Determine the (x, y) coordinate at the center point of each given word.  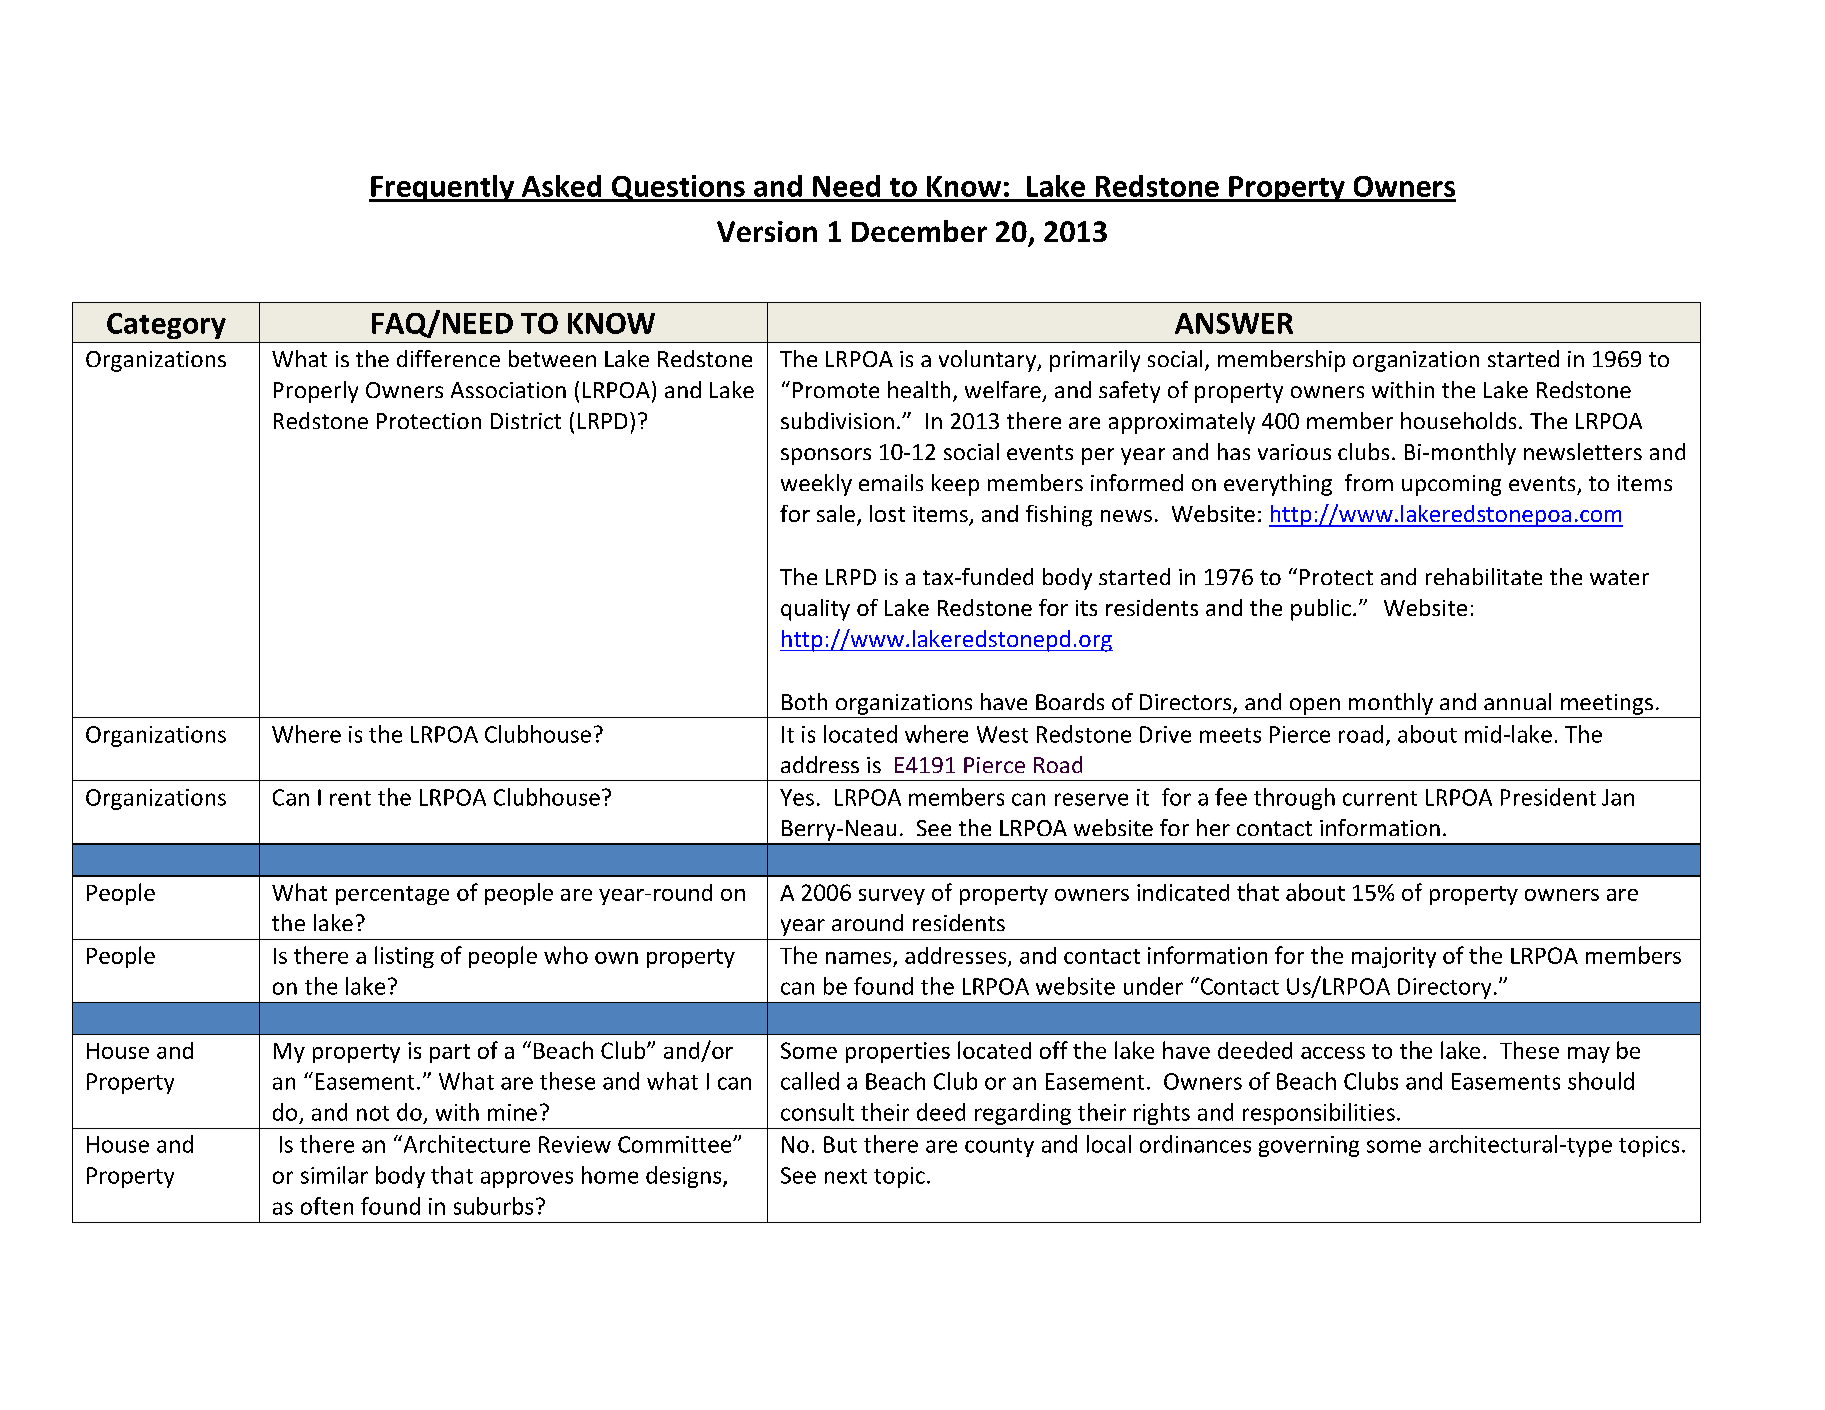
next (846, 1176)
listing (404, 957)
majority (1394, 957)
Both (804, 701)
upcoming (1451, 485)
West (1002, 734)
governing (1309, 1146)
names (858, 958)
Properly (316, 392)
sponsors (826, 456)
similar (334, 1175)
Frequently (443, 188)
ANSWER (1234, 323)
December (919, 231)
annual (1517, 701)
